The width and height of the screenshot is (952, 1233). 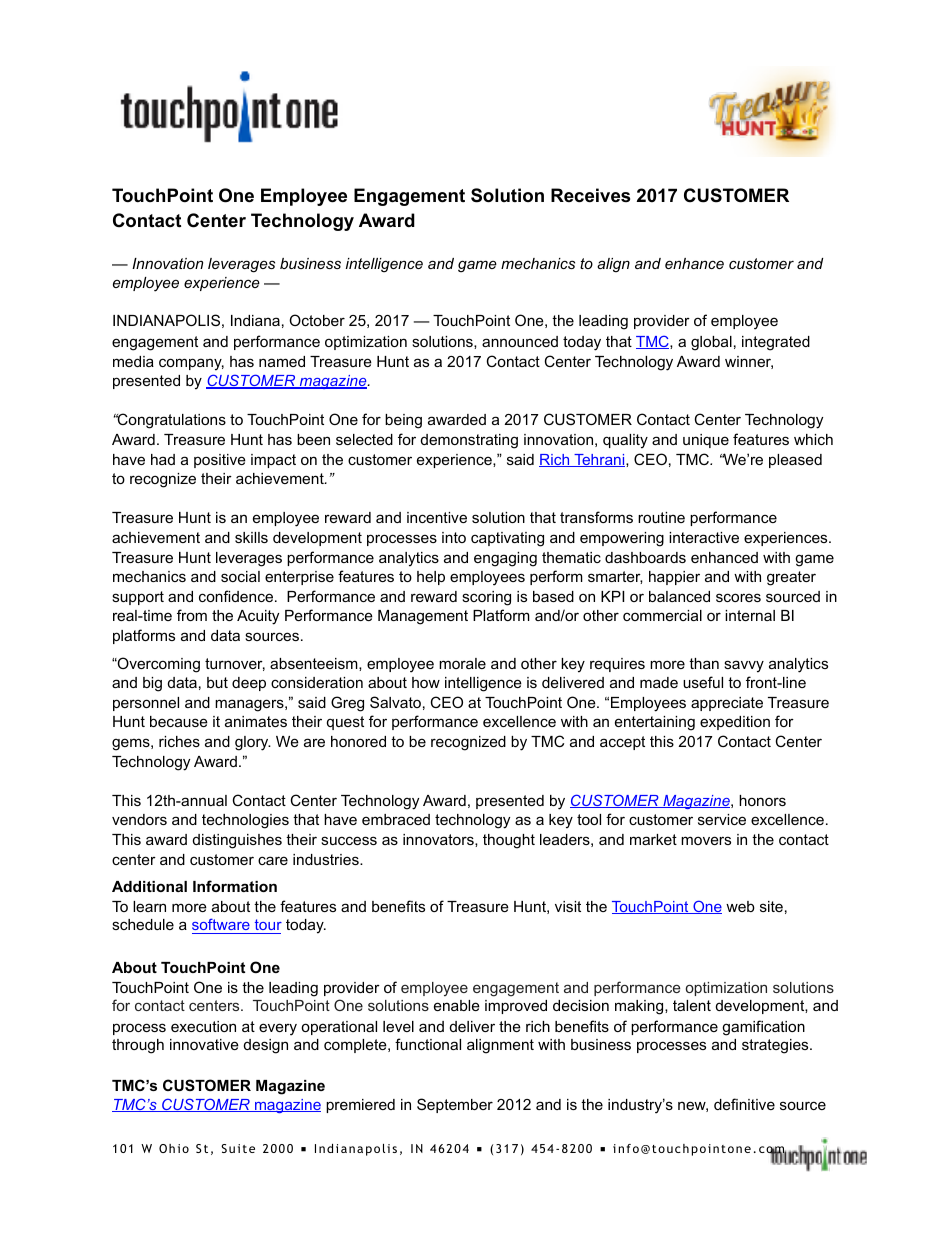 What do you see at coordinates (317, 320) in the screenshot?
I see `October` at bounding box center [317, 320].
